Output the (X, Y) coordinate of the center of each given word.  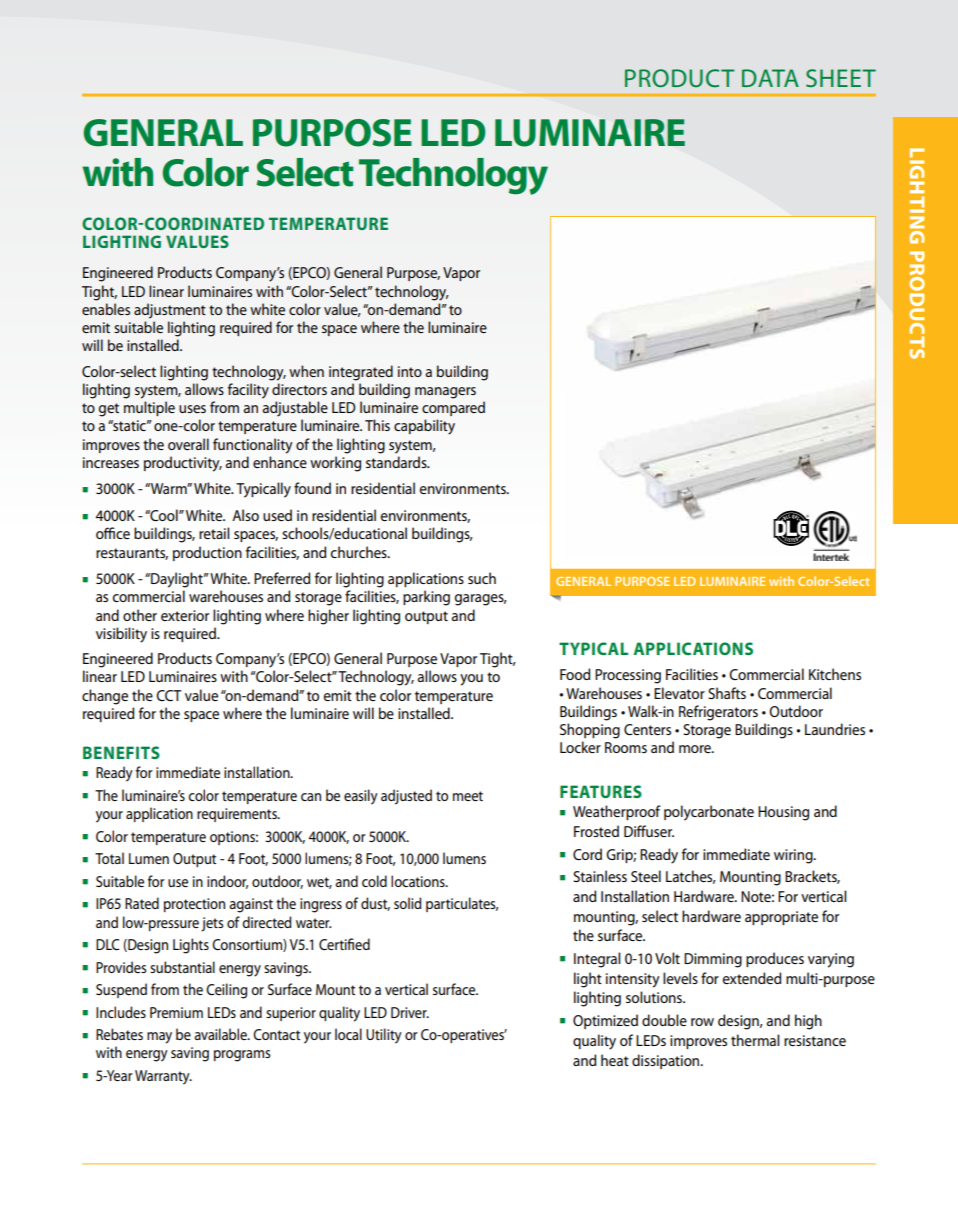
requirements (238, 815)
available (221, 1034)
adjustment (170, 311)
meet (468, 796)
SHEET (841, 78)
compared (453, 408)
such (482, 578)
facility (248, 391)
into (410, 371)
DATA (770, 78)
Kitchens (835, 674)
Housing (783, 813)
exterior (185, 615)
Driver (410, 1012)
